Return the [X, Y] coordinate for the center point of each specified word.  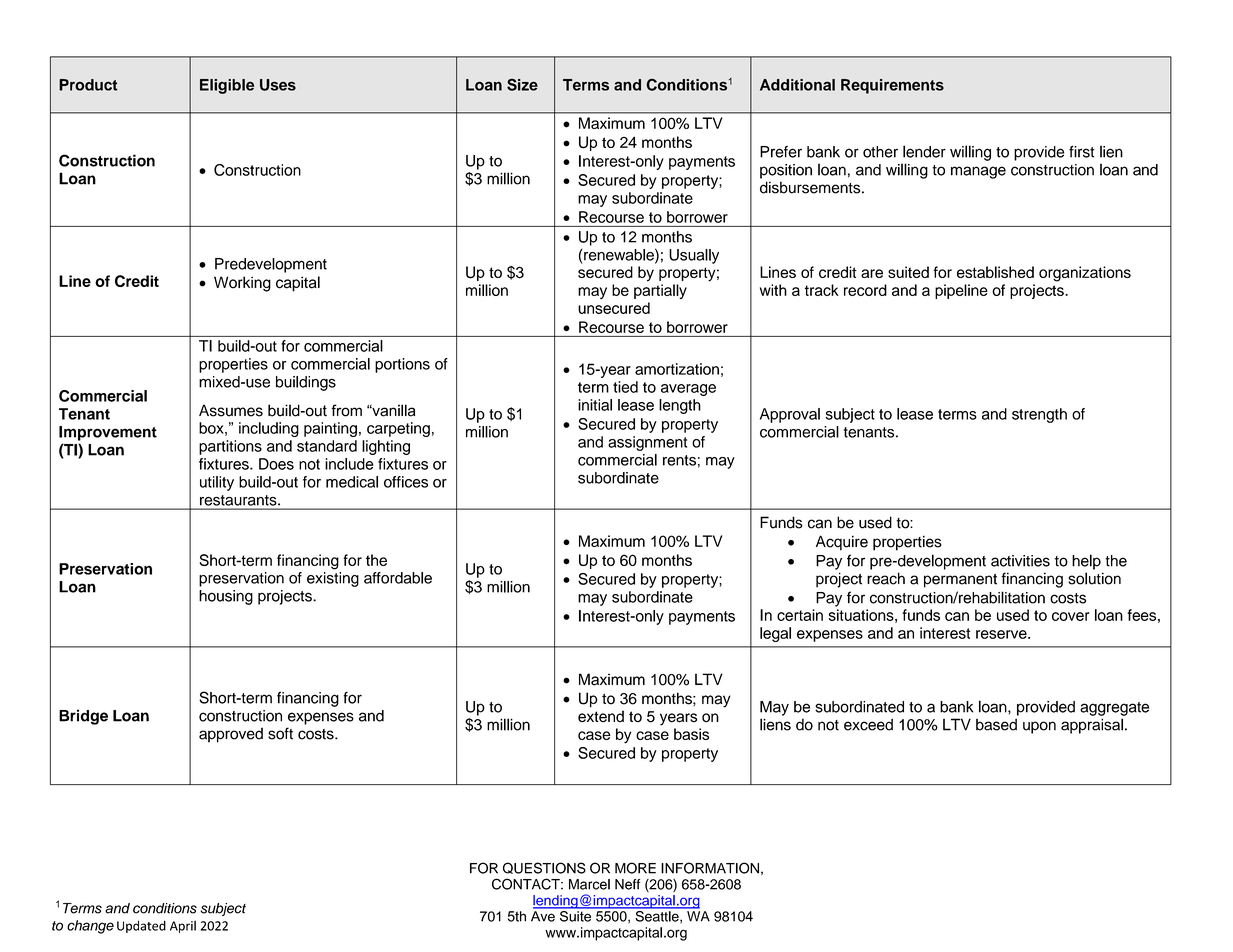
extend [601, 716]
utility [217, 483]
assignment [647, 443]
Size [522, 84]
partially [660, 291]
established [995, 272]
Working [242, 284]
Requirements [892, 86]
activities [1020, 561]
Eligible [227, 86]
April [183, 926]
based [996, 724]
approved [231, 735]
